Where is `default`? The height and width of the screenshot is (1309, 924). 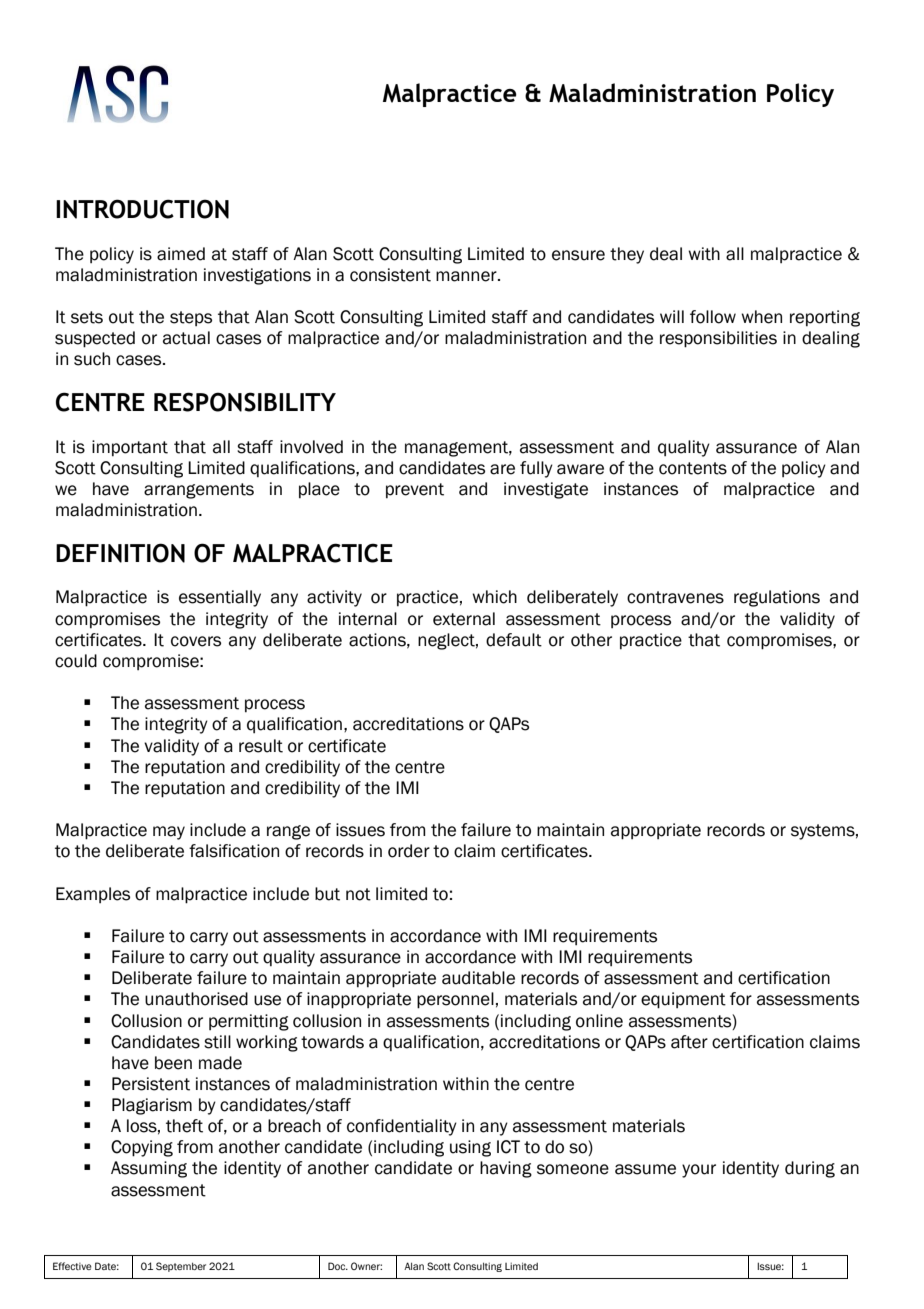
default is located at coordinates (514, 640).
